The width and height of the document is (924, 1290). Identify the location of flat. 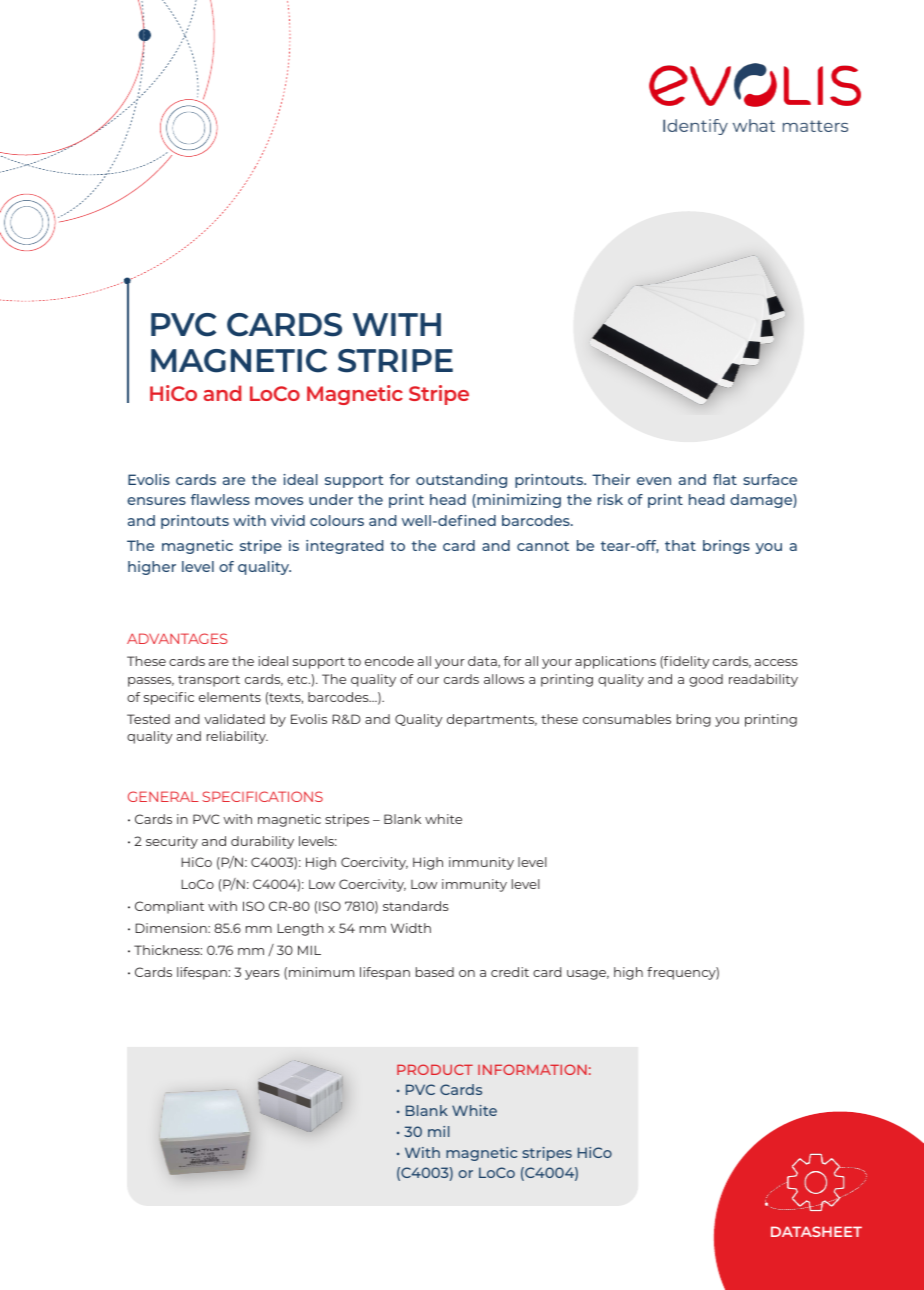
(725, 479).
